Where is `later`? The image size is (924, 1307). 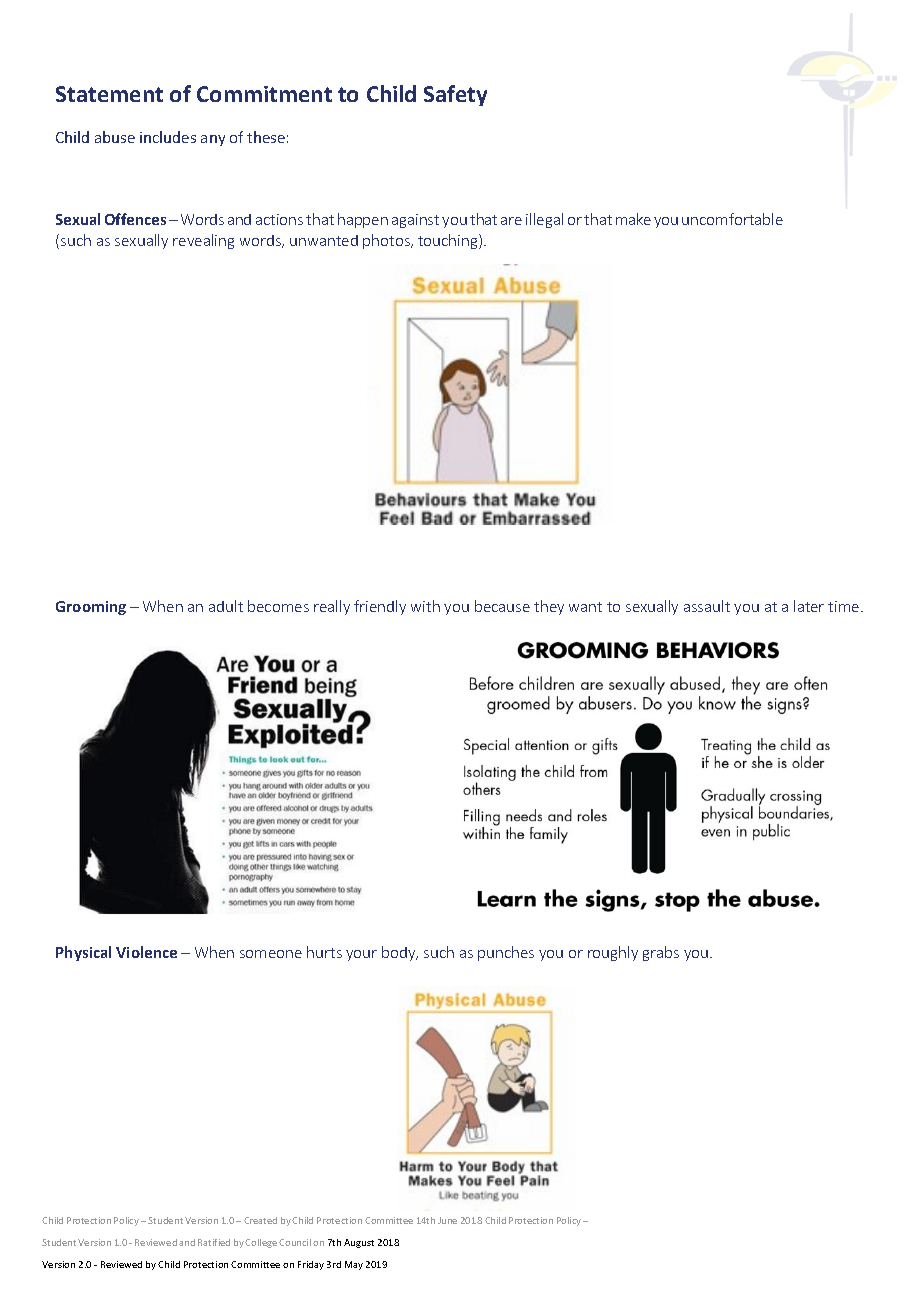
later is located at coordinates (809, 606).
